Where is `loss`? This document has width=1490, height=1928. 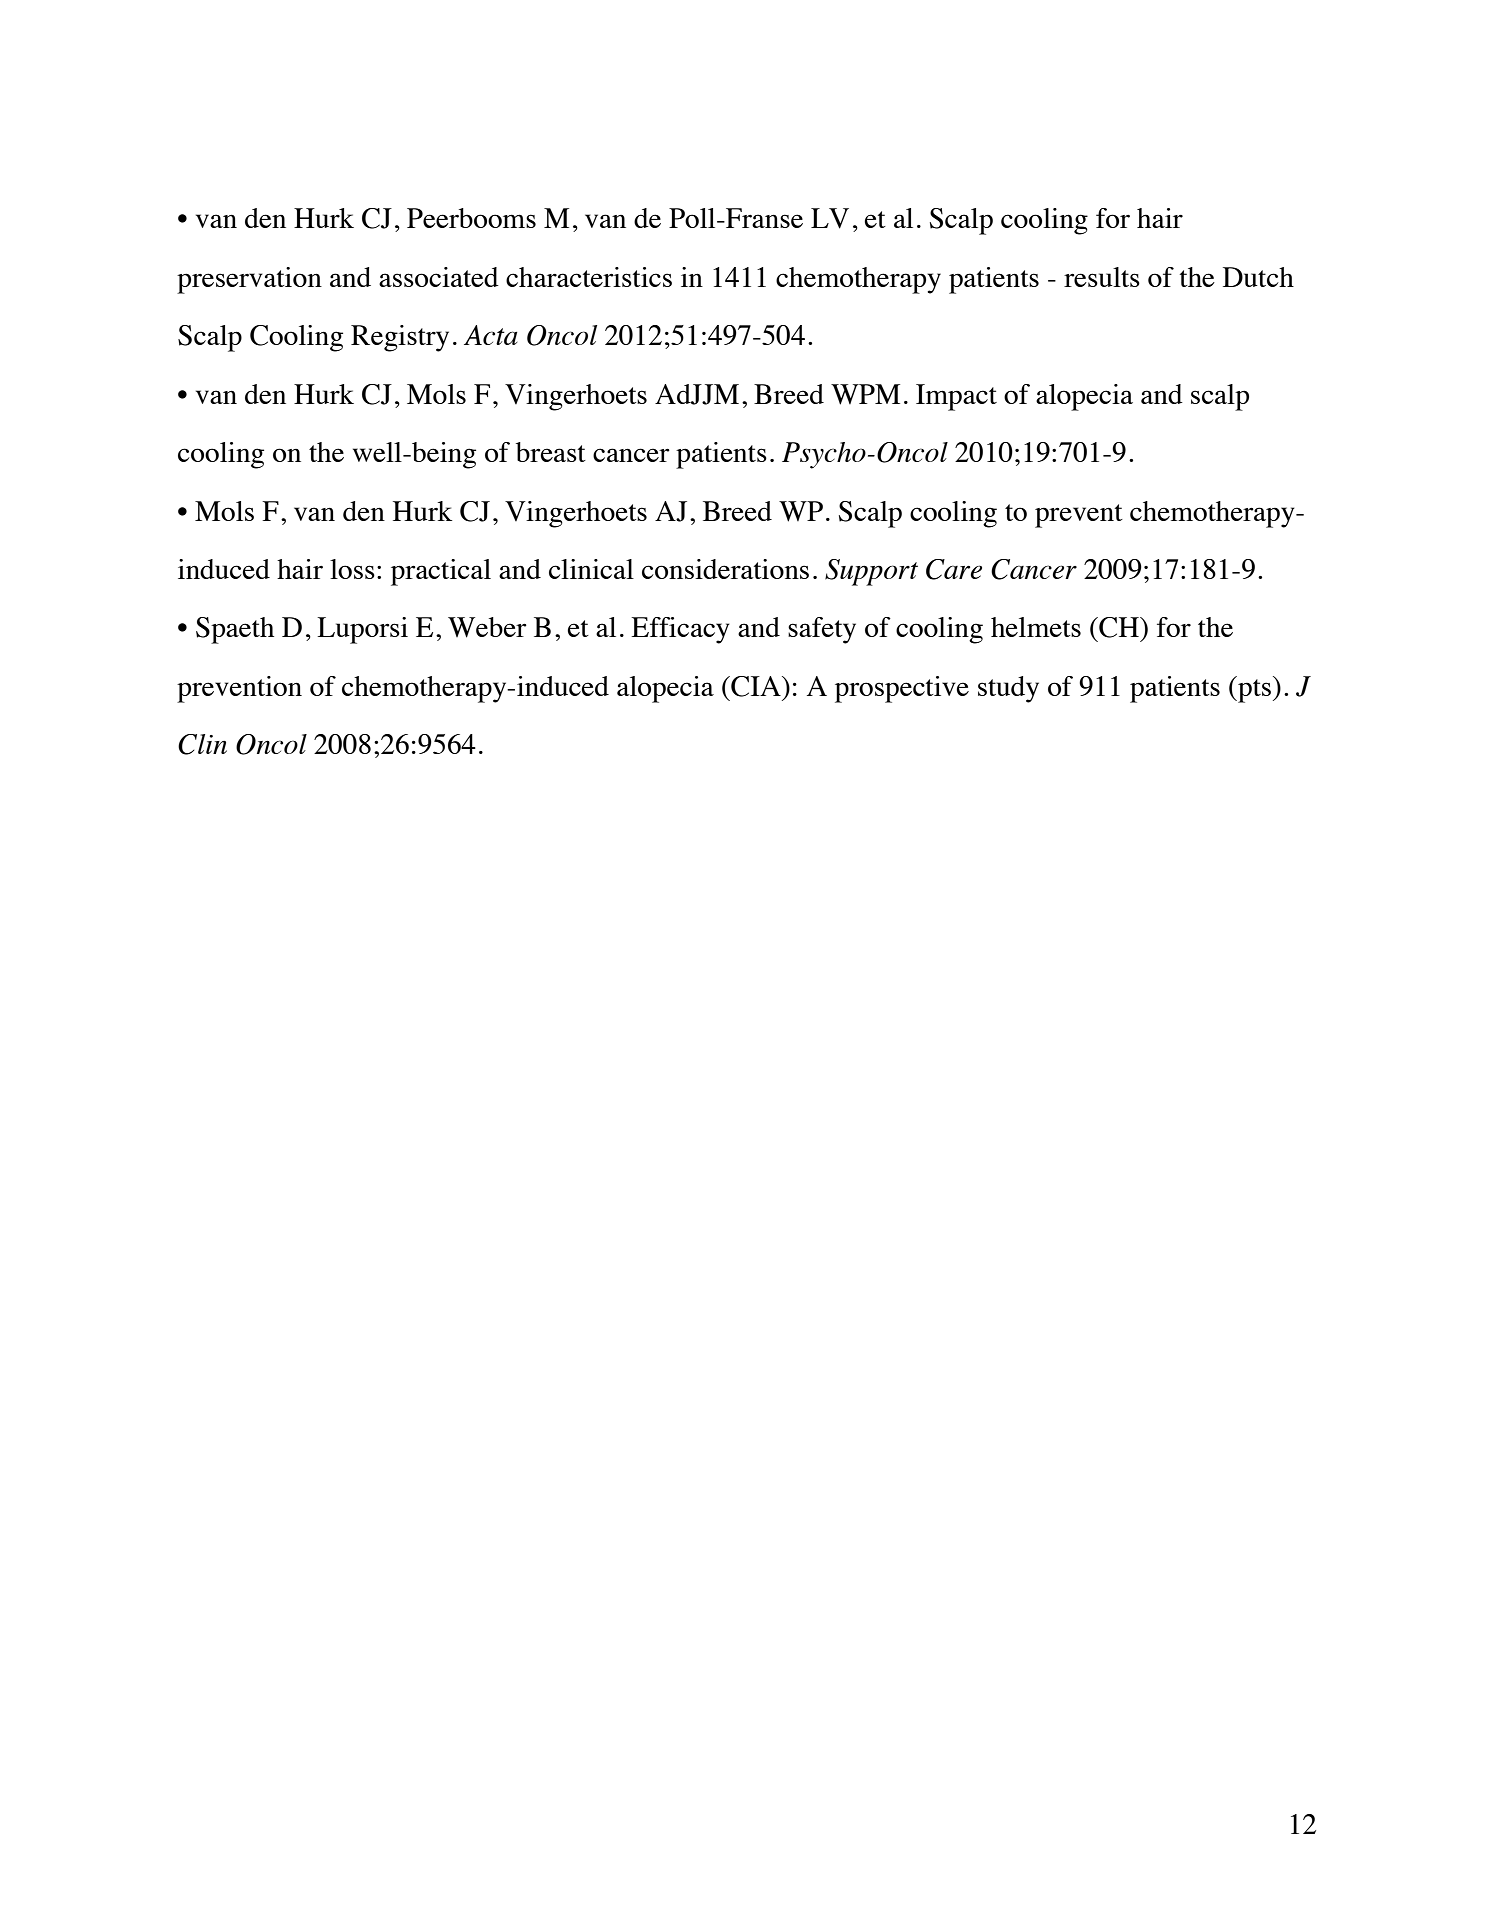
loss is located at coordinates (352, 569).
